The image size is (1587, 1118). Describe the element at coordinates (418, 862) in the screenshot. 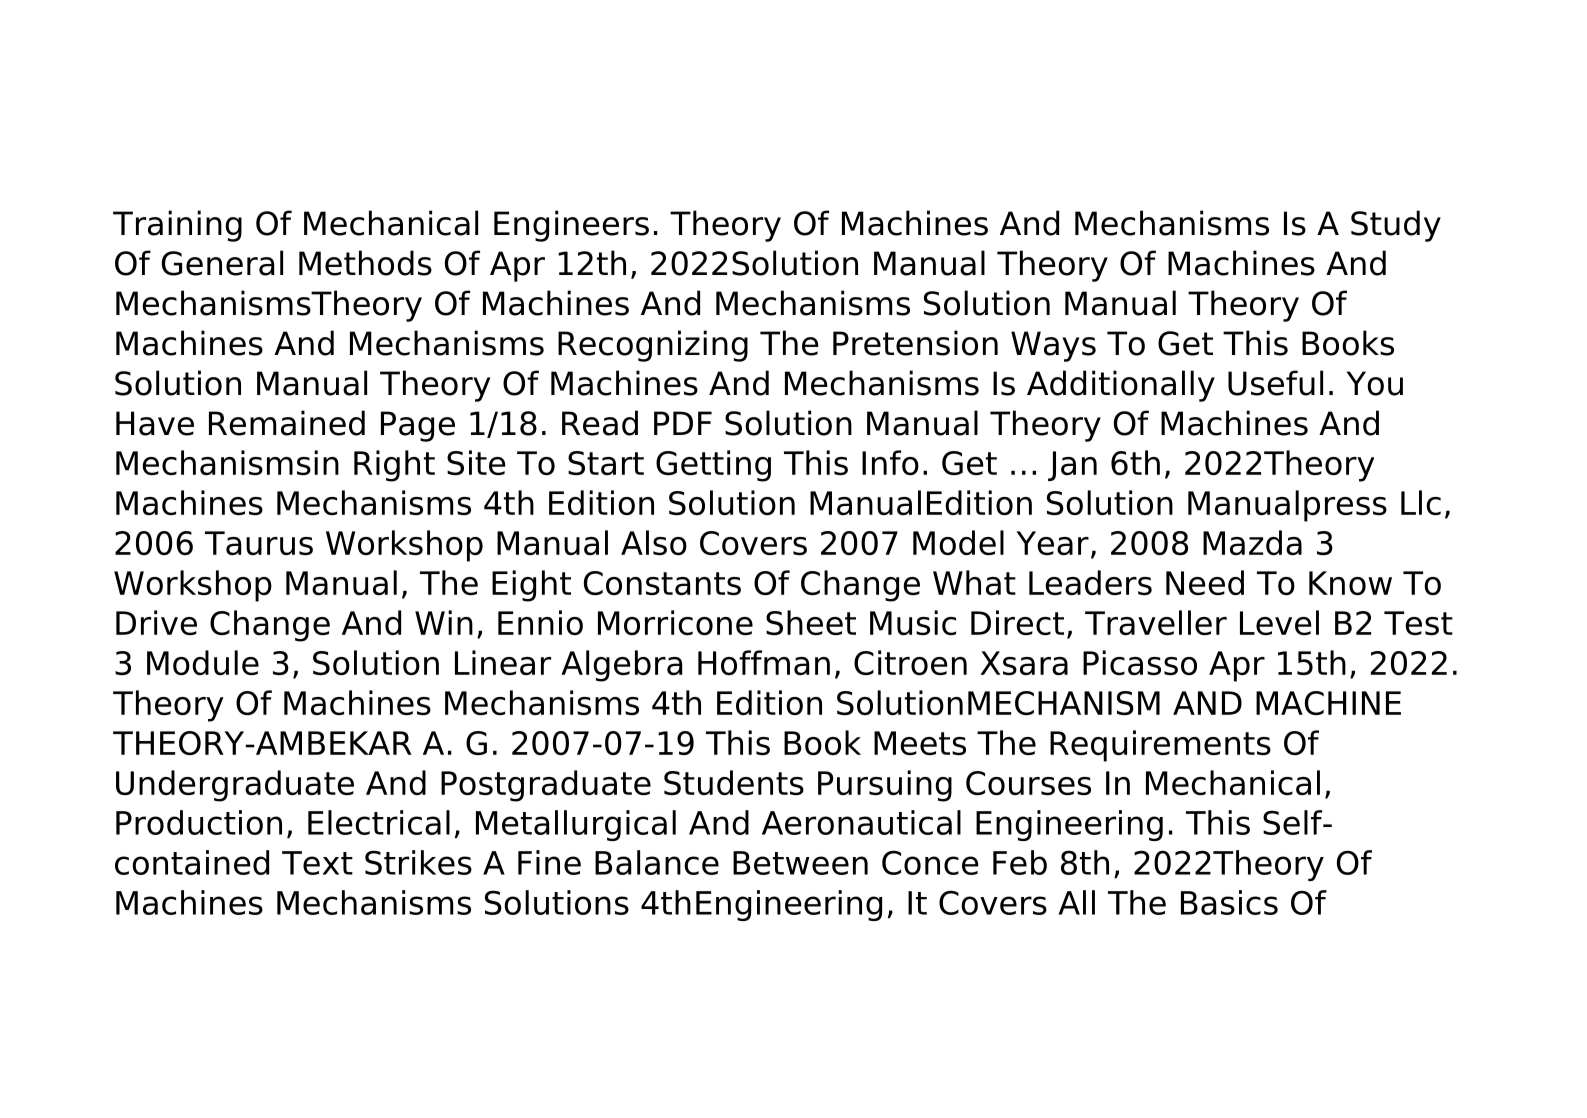

I see `Strikes` at that location.
